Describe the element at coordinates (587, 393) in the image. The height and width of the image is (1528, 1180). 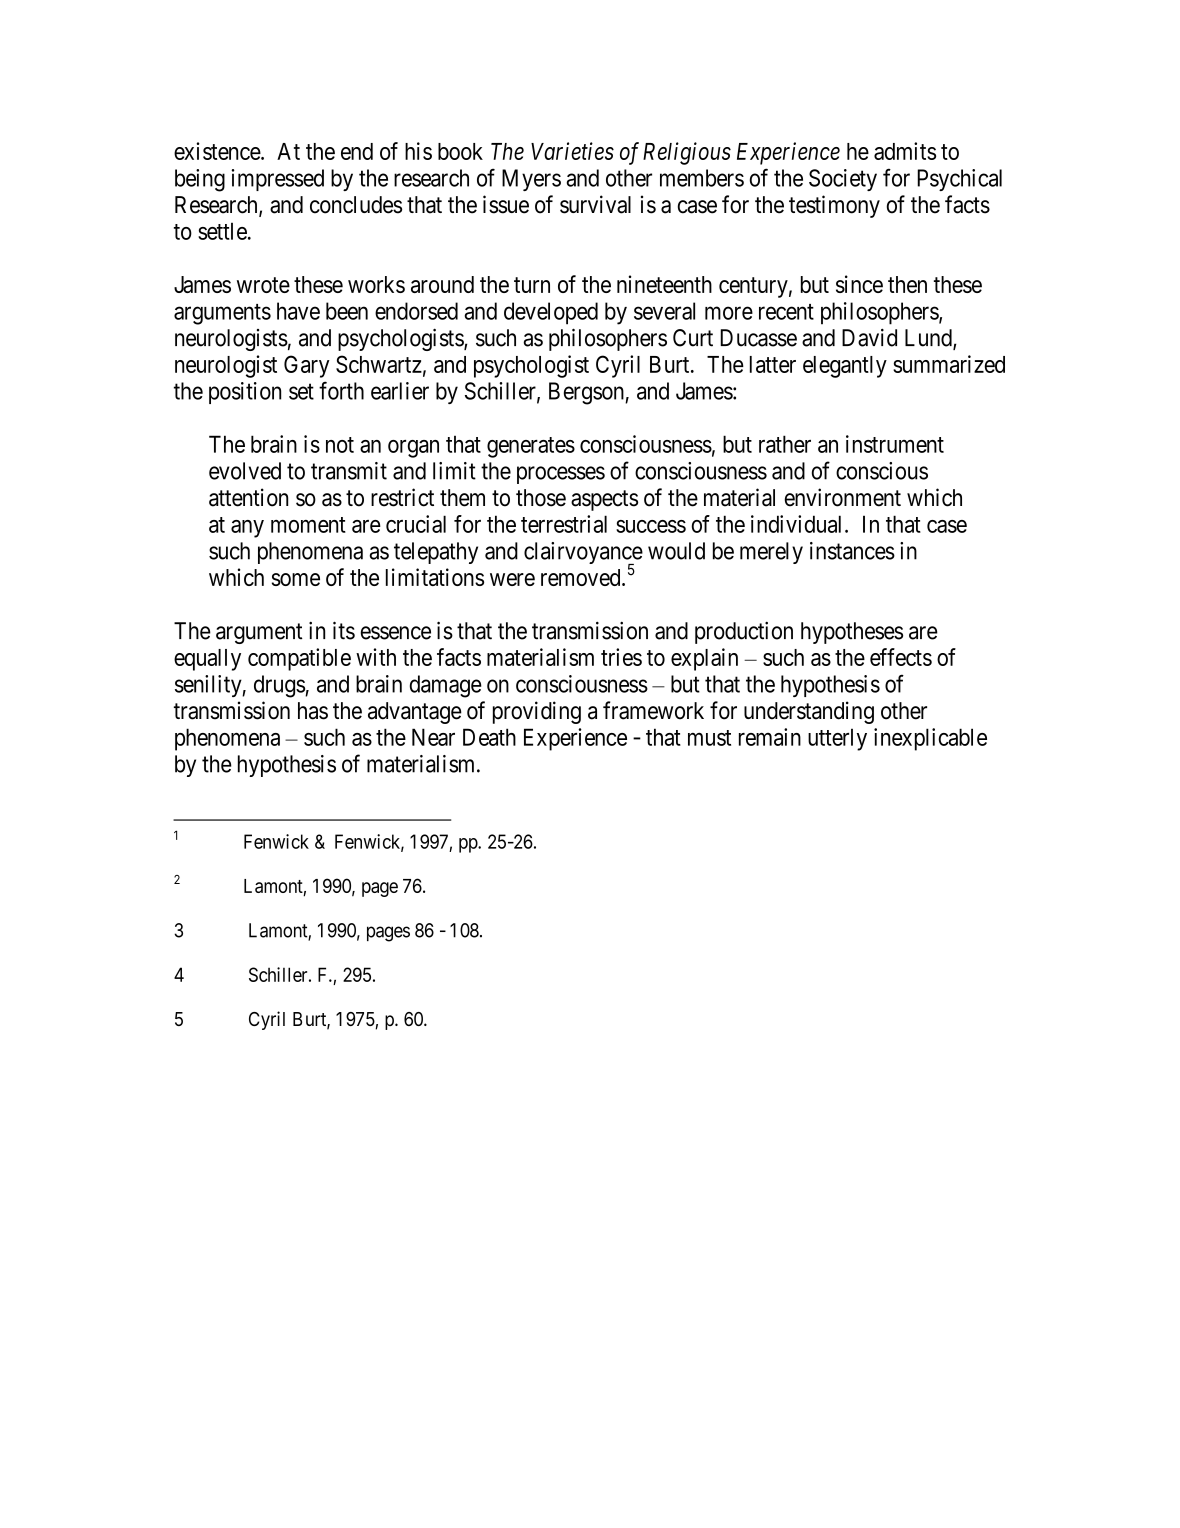
I see `Bergson` at that location.
